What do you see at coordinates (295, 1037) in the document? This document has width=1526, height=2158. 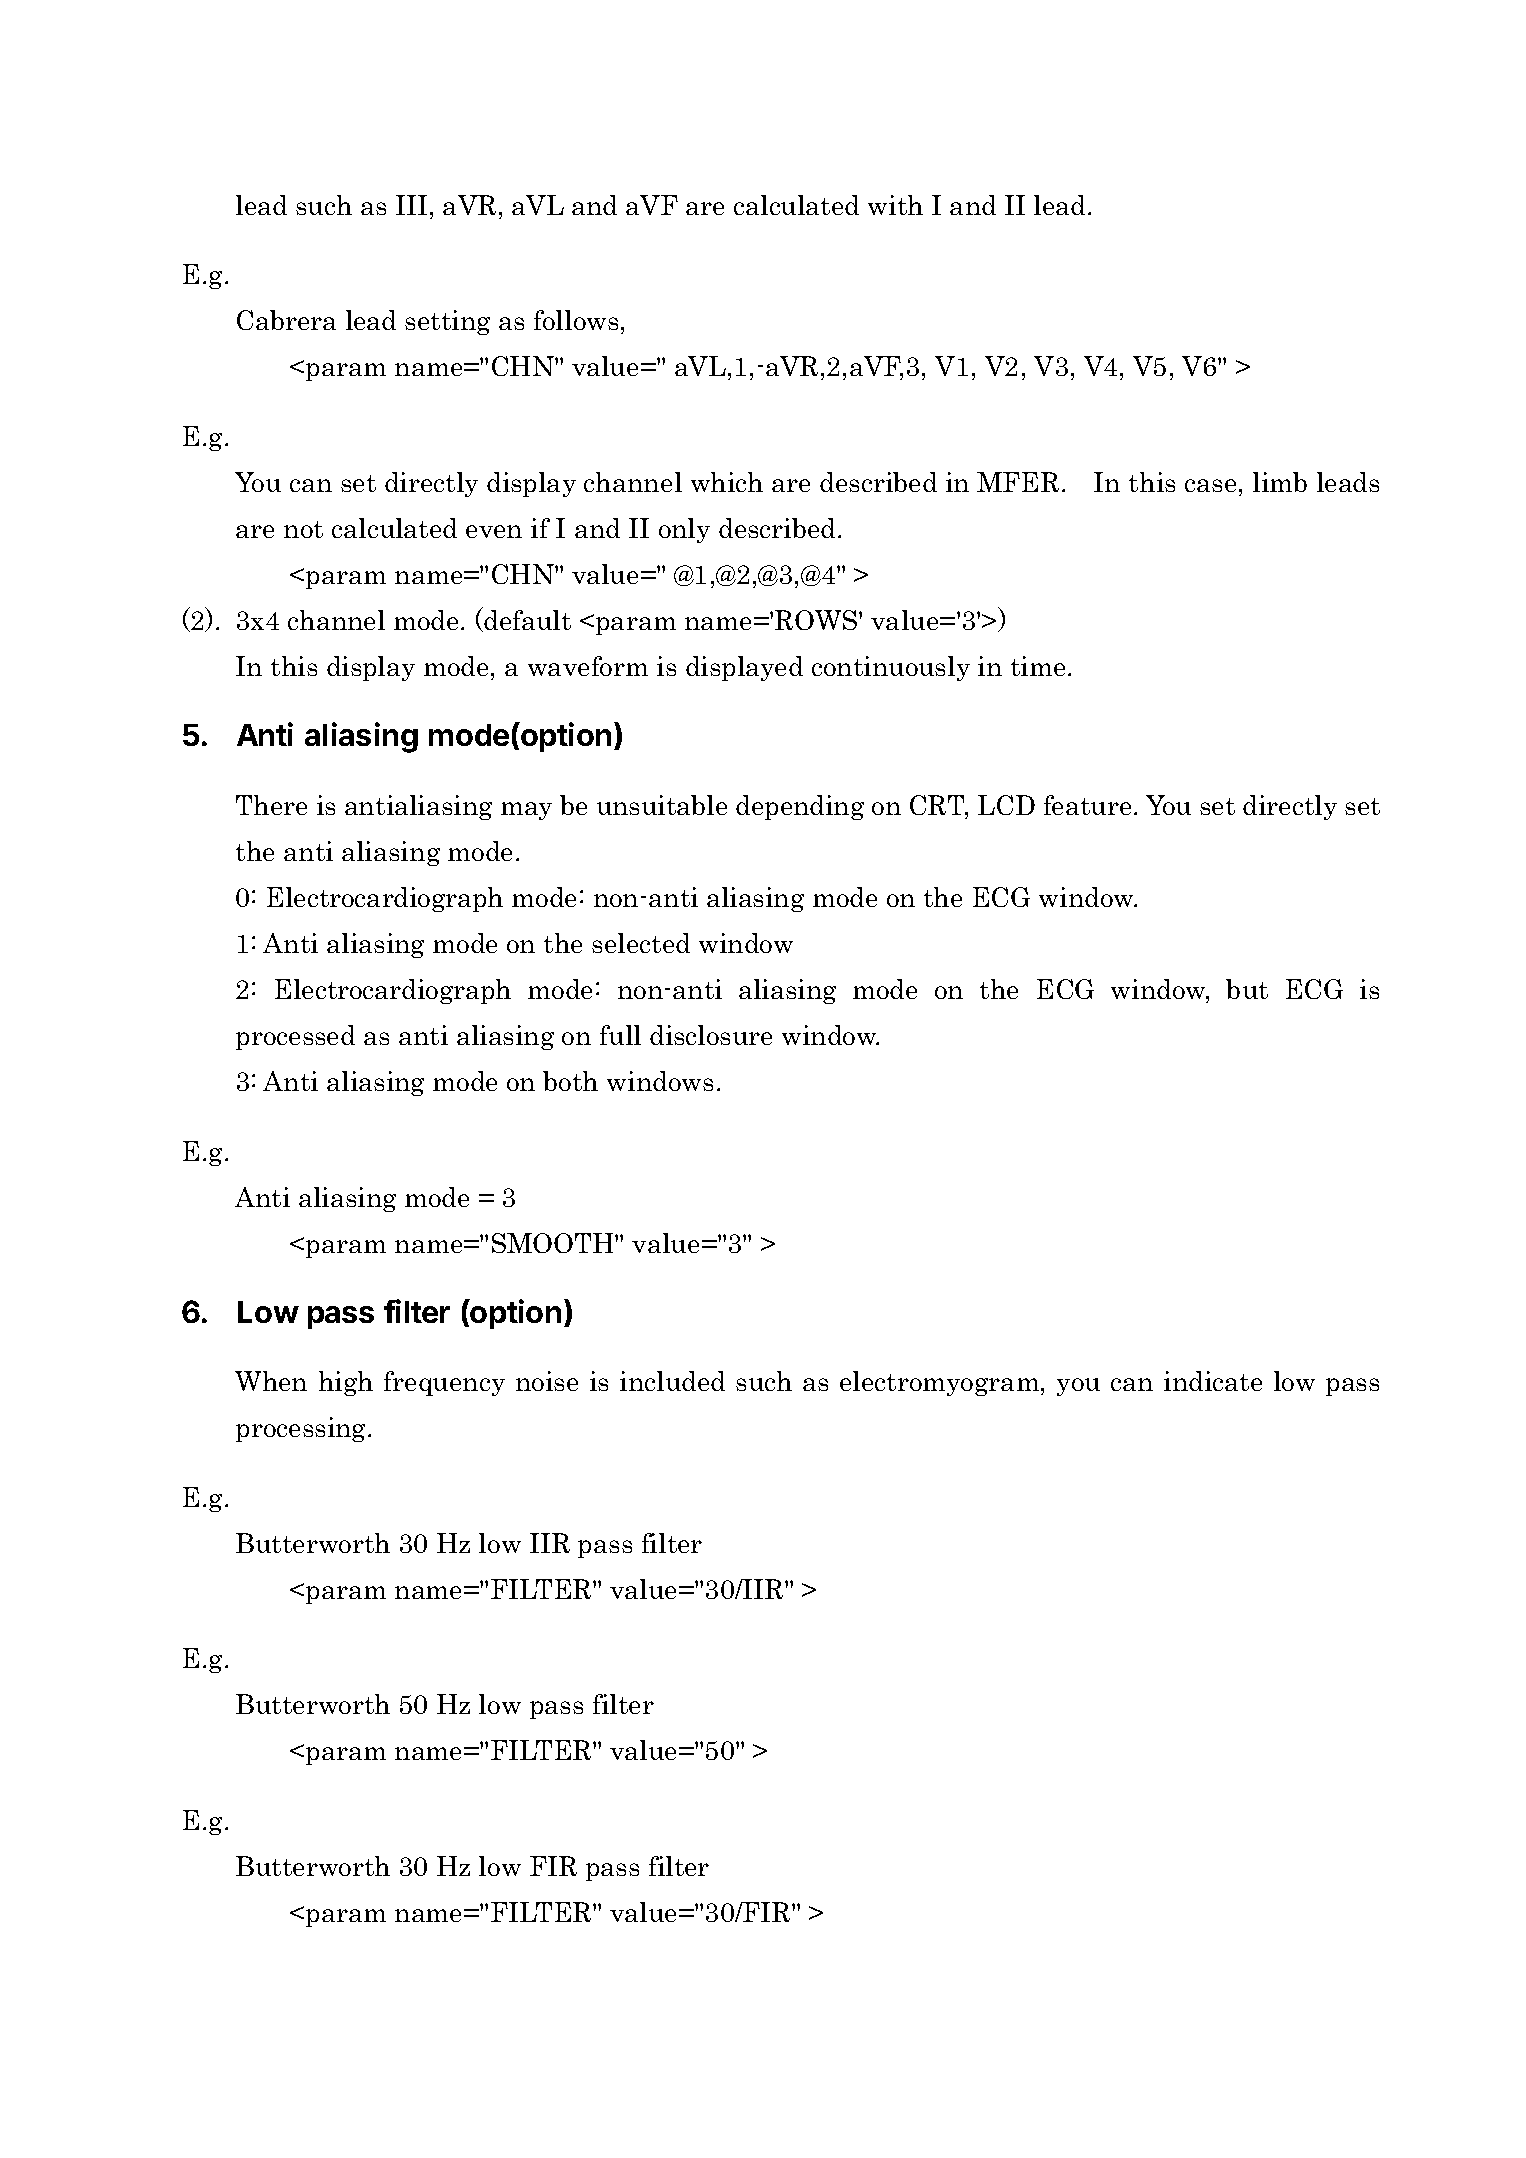 I see `processed` at bounding box center [295, 1037].
